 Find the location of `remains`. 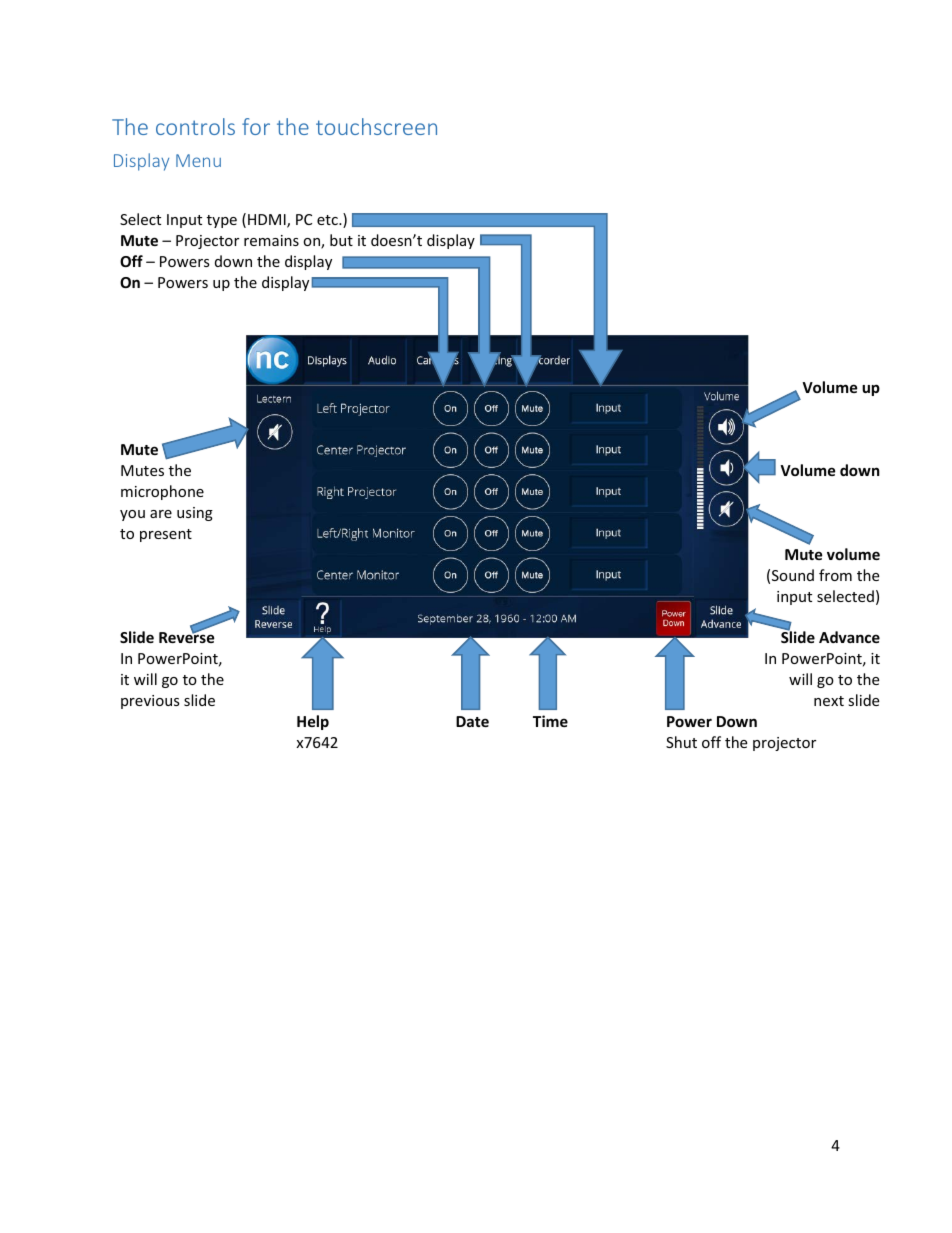

remains is located at coordinates (271, 240).
